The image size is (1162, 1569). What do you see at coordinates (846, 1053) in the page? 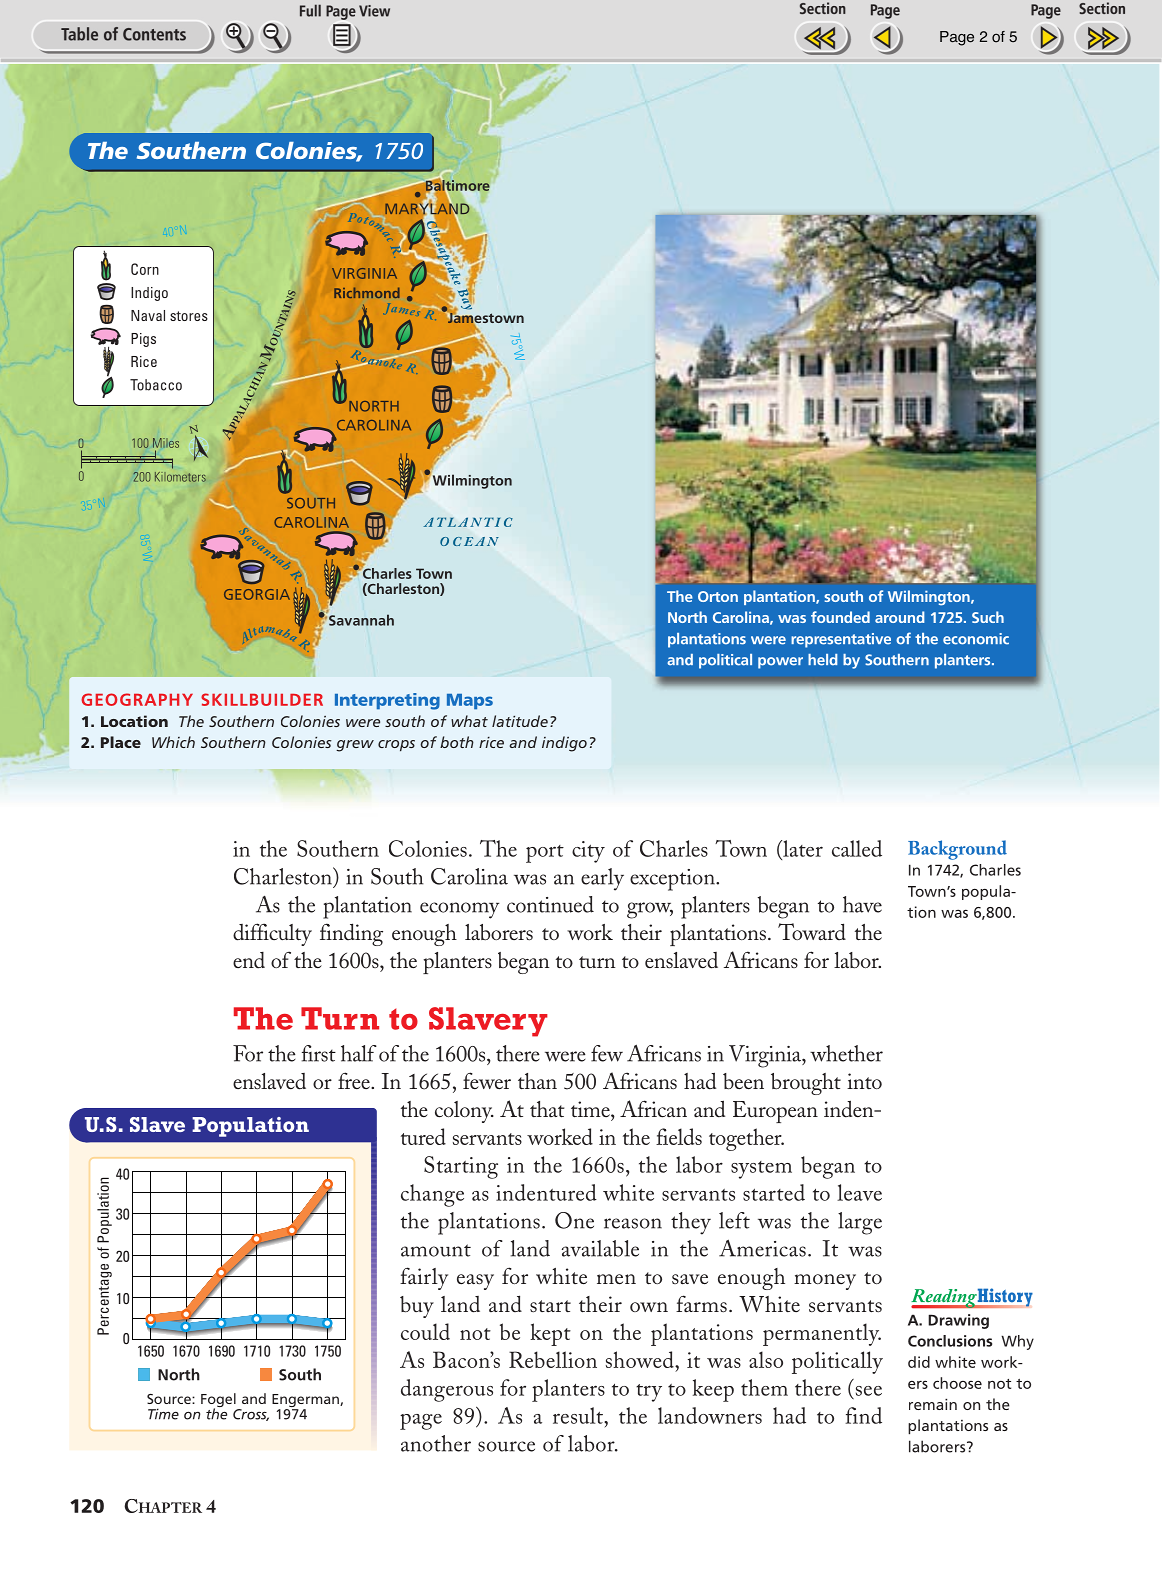
I see `whether` at bounding box center [846, 1053].
